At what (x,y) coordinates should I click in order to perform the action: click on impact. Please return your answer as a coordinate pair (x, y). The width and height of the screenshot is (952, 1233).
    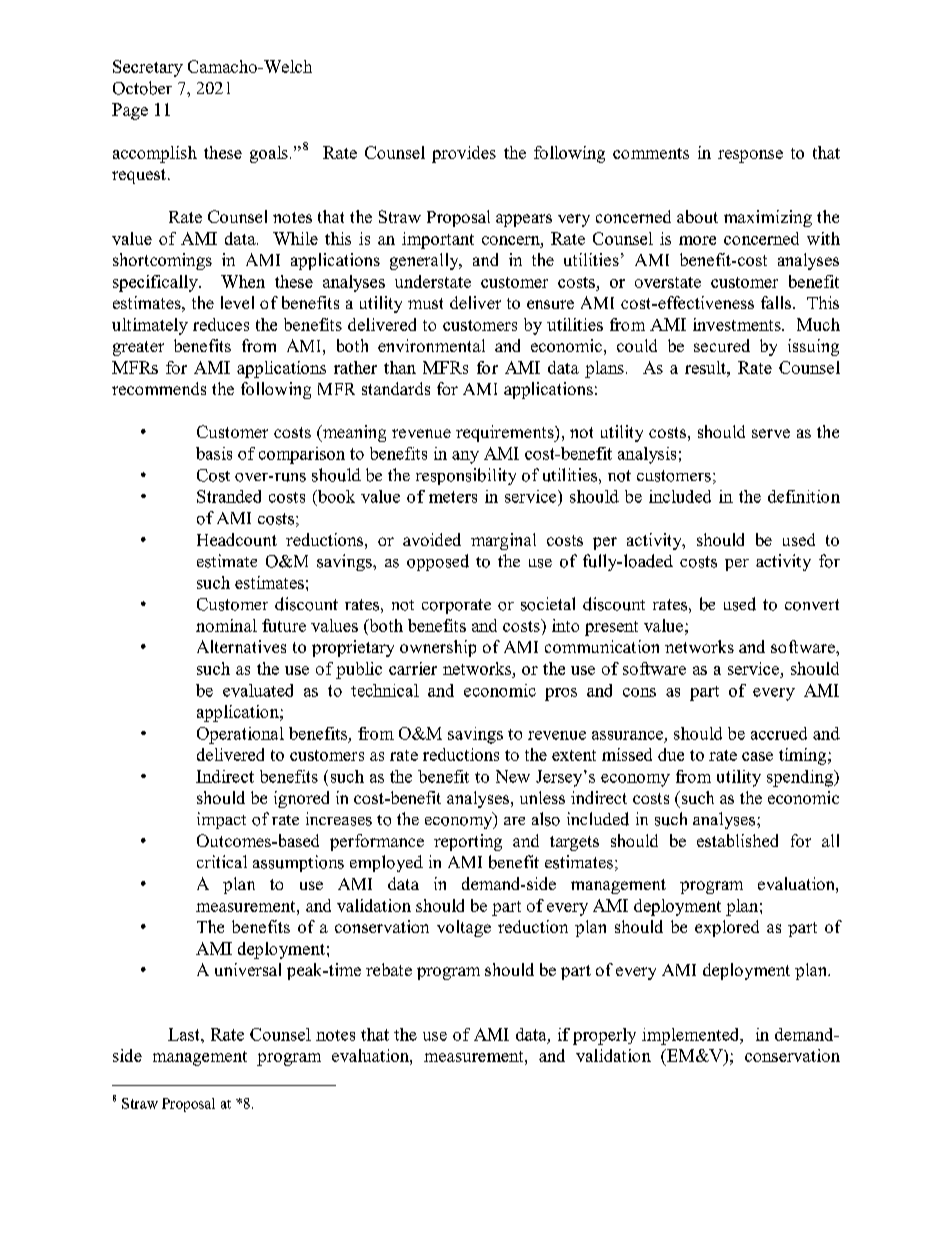
    Looking at the image, I should click on (221, 820).
